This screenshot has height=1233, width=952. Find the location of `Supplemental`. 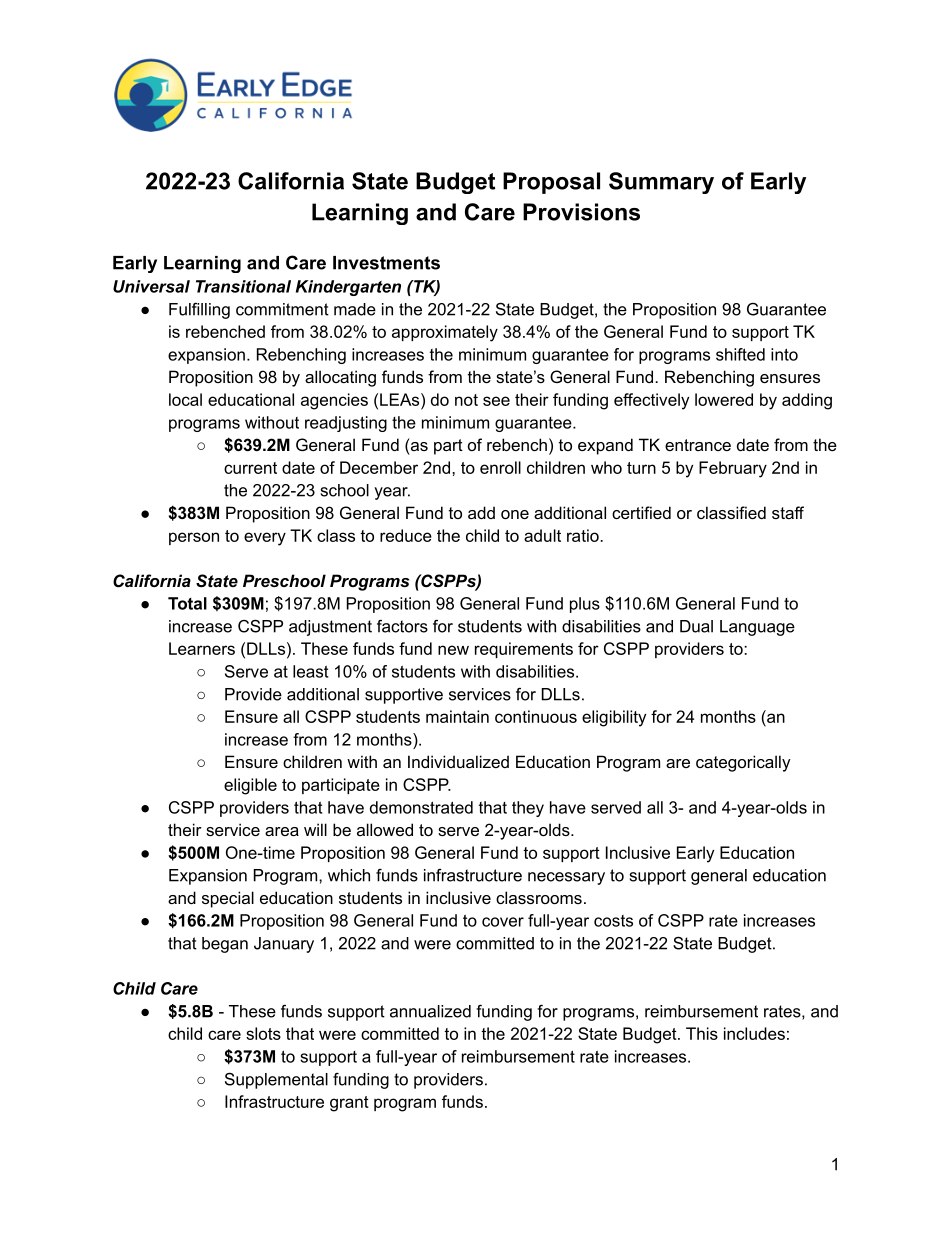

Supplemental is located at coordinates (276, 1080).
